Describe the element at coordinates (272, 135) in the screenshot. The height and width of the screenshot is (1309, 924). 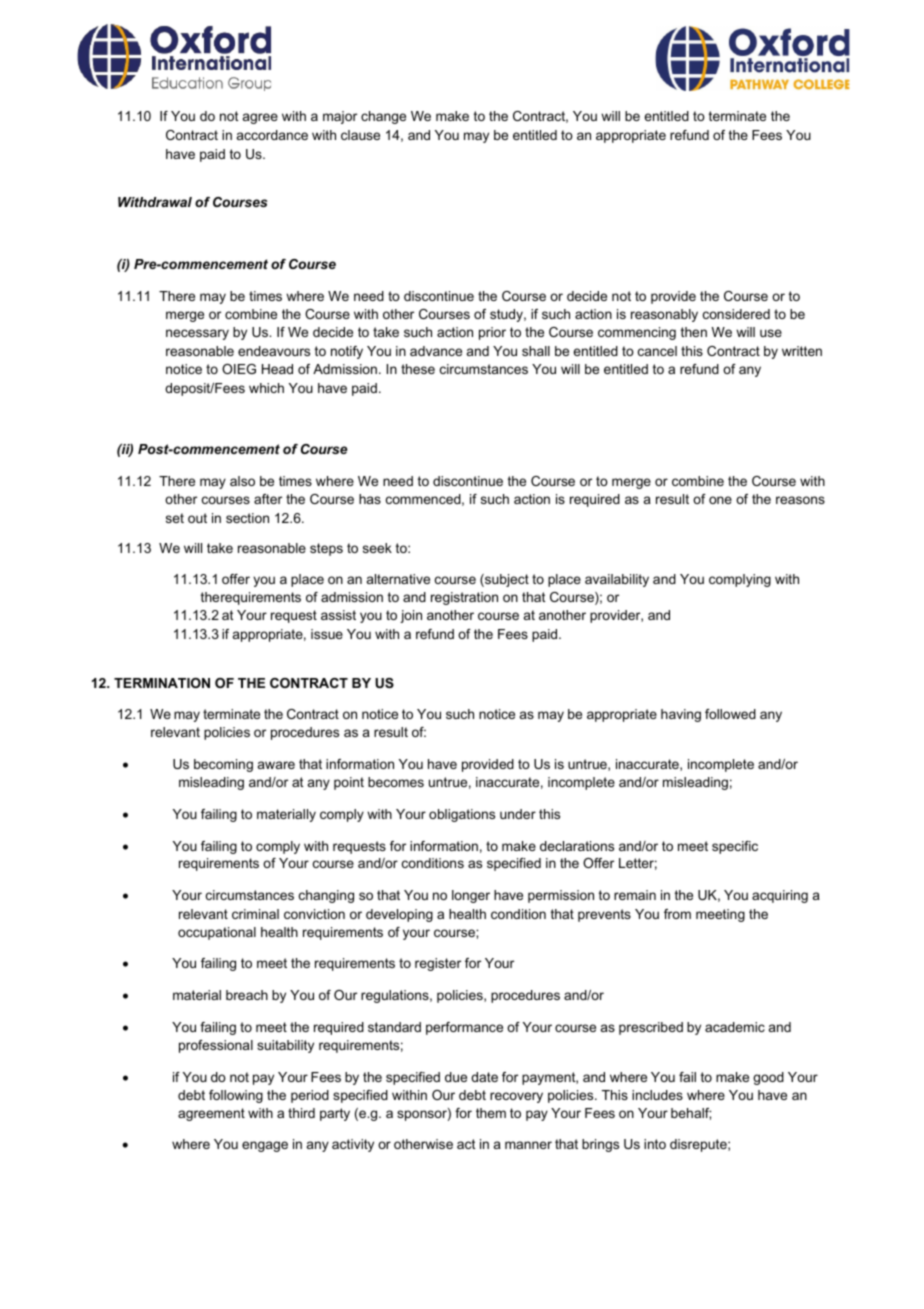
I see `accordance` at that location.
